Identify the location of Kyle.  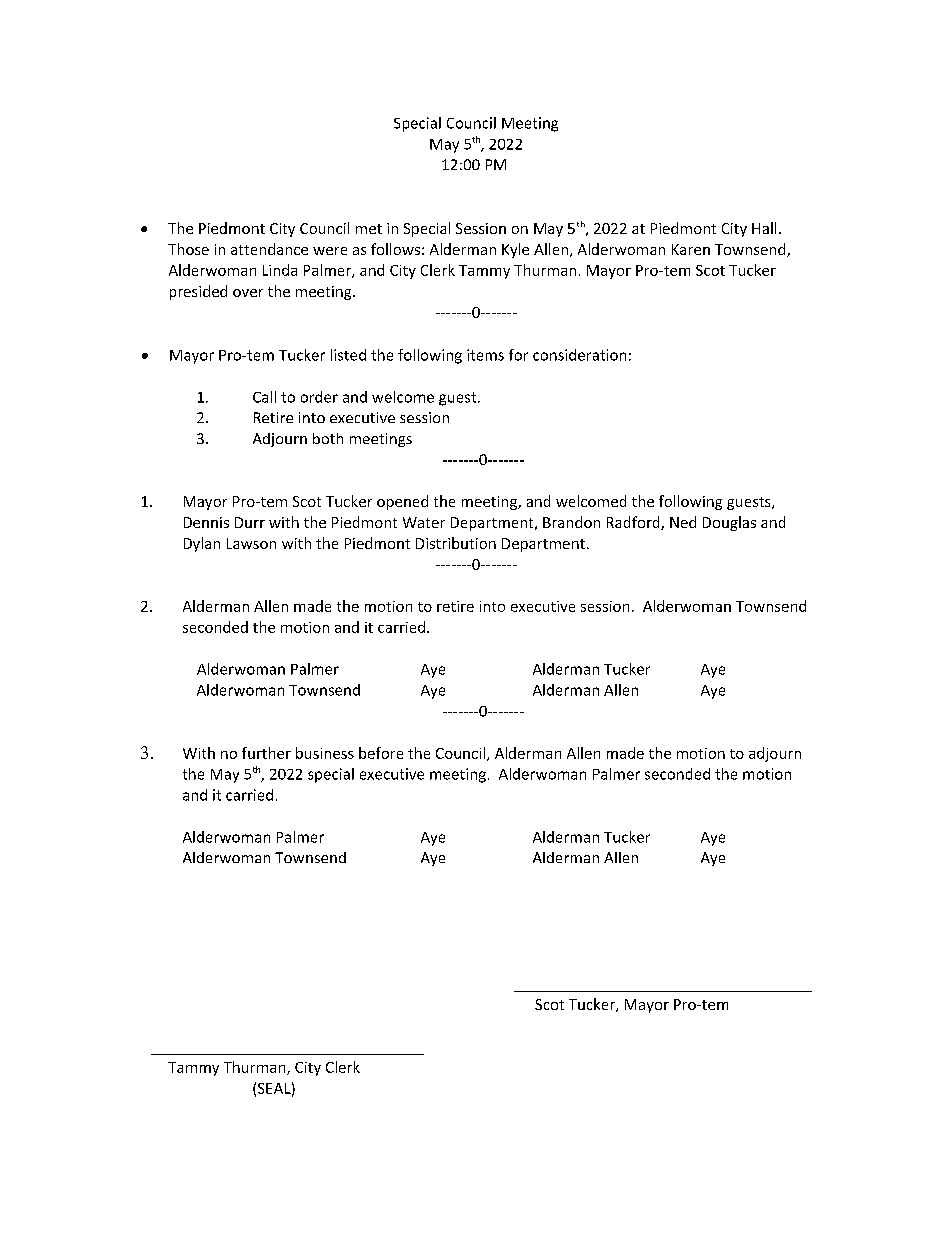
(515, 250).
